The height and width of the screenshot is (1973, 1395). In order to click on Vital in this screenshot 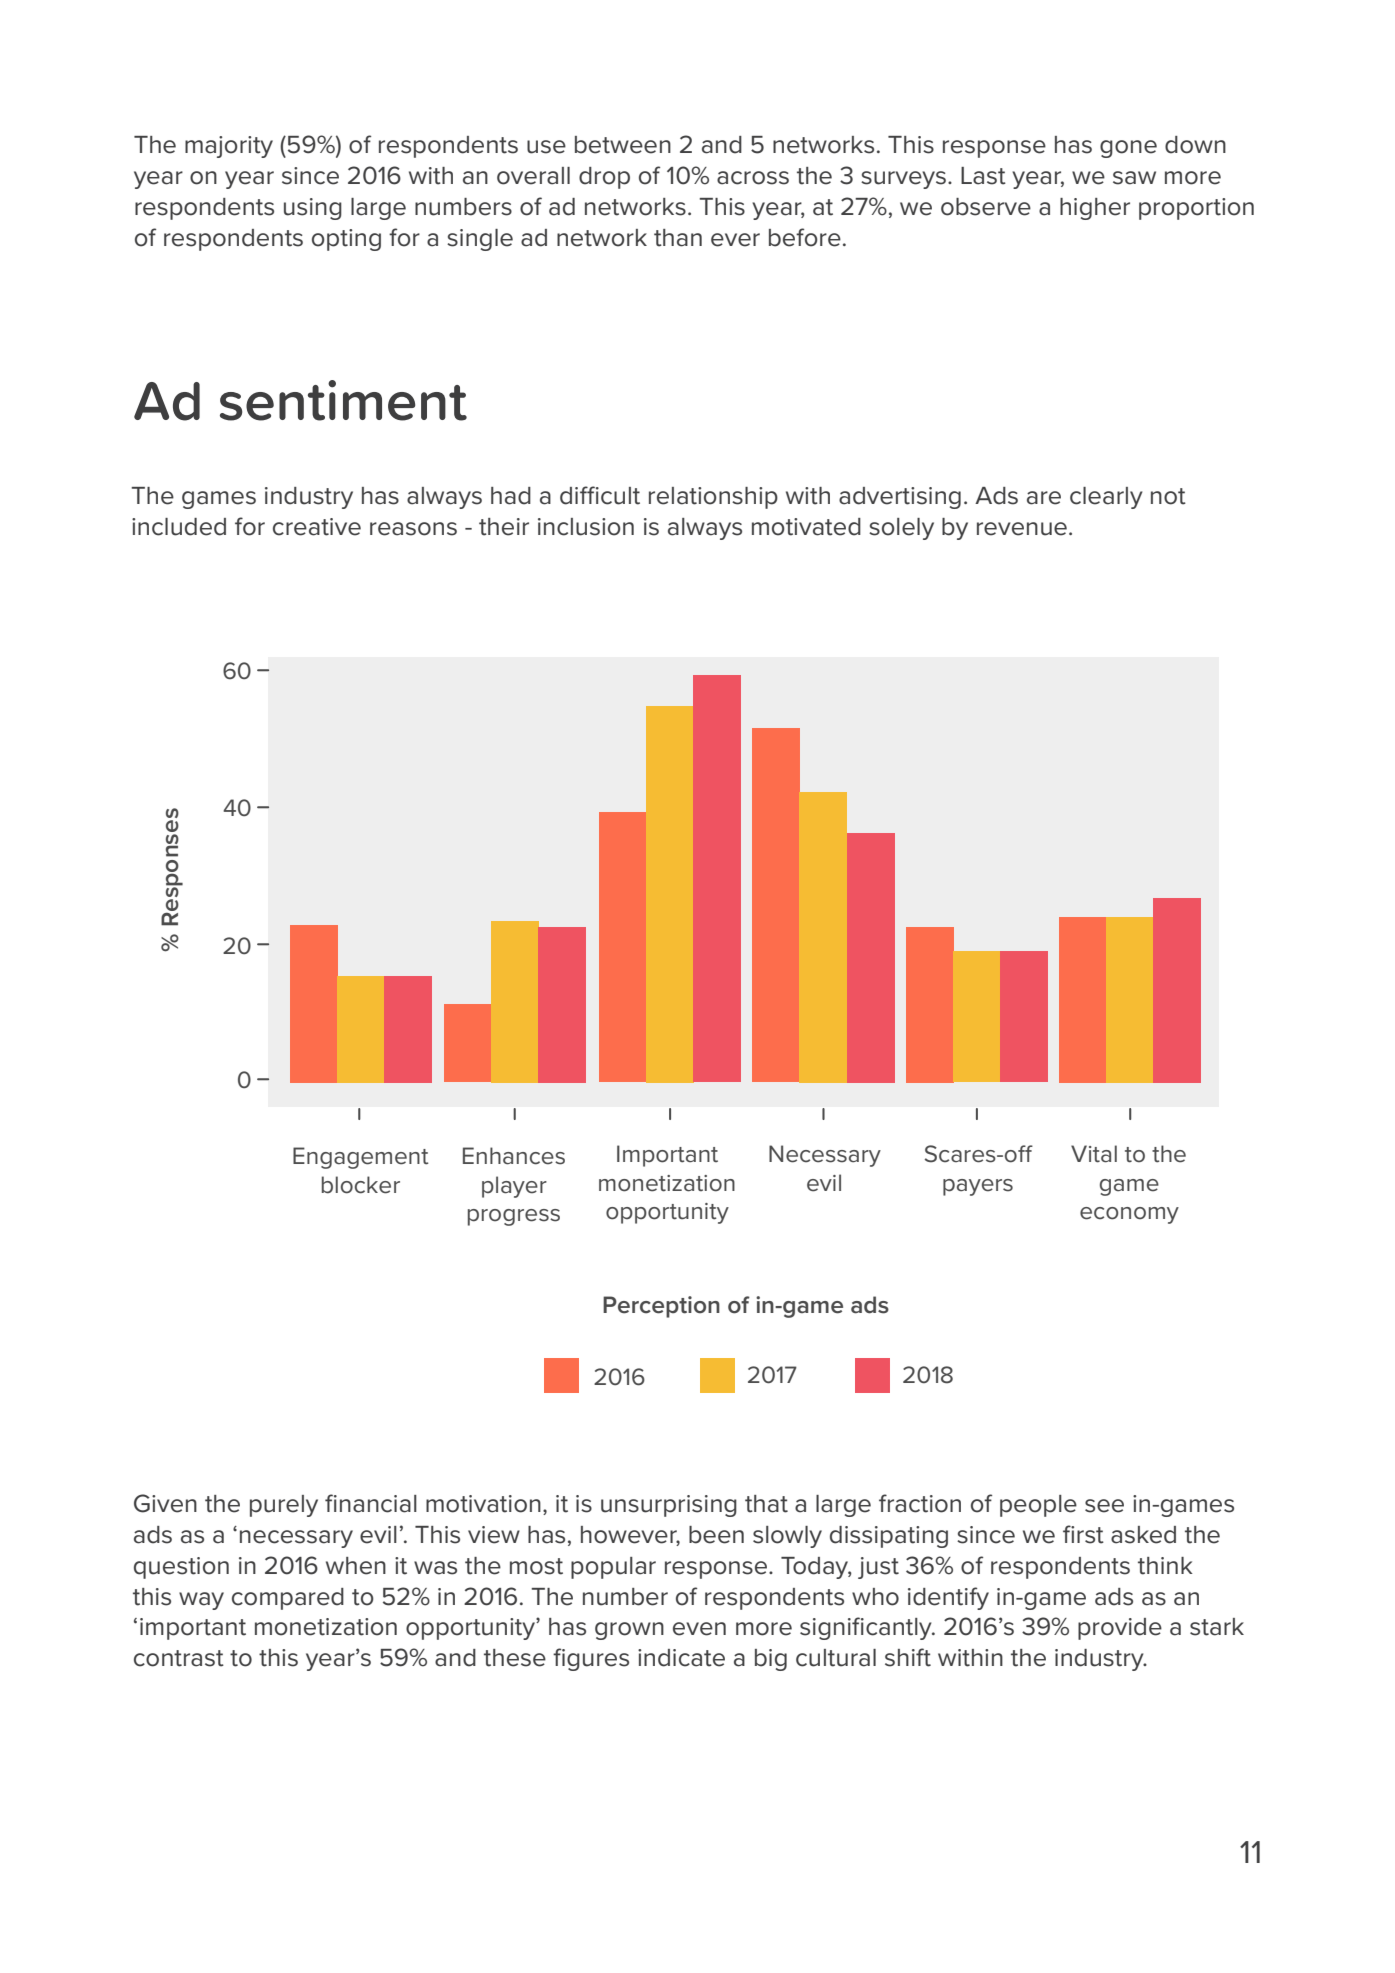, I will do `click(1094, 1154)`.
